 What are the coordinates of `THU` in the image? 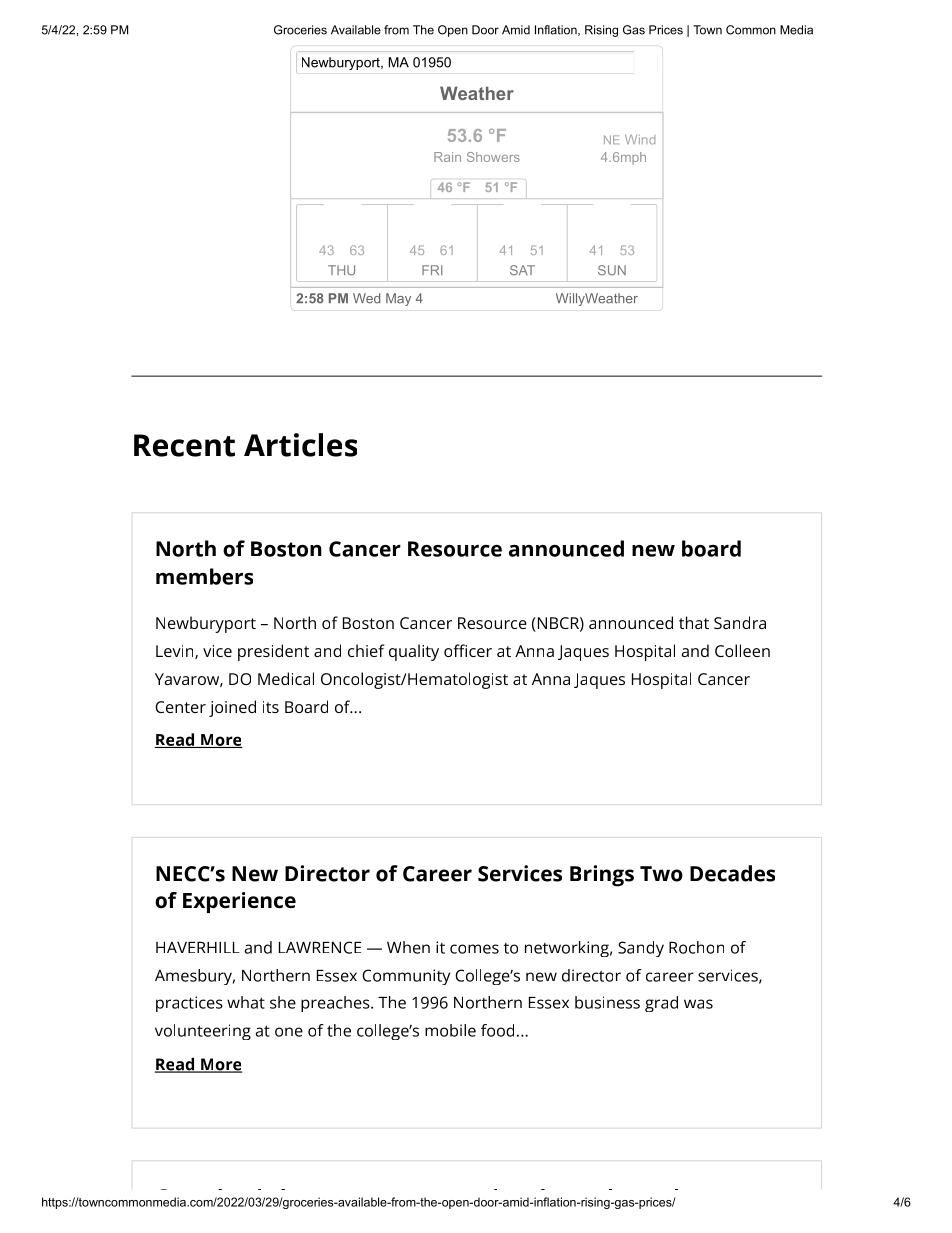 It's located at (341, 270).
